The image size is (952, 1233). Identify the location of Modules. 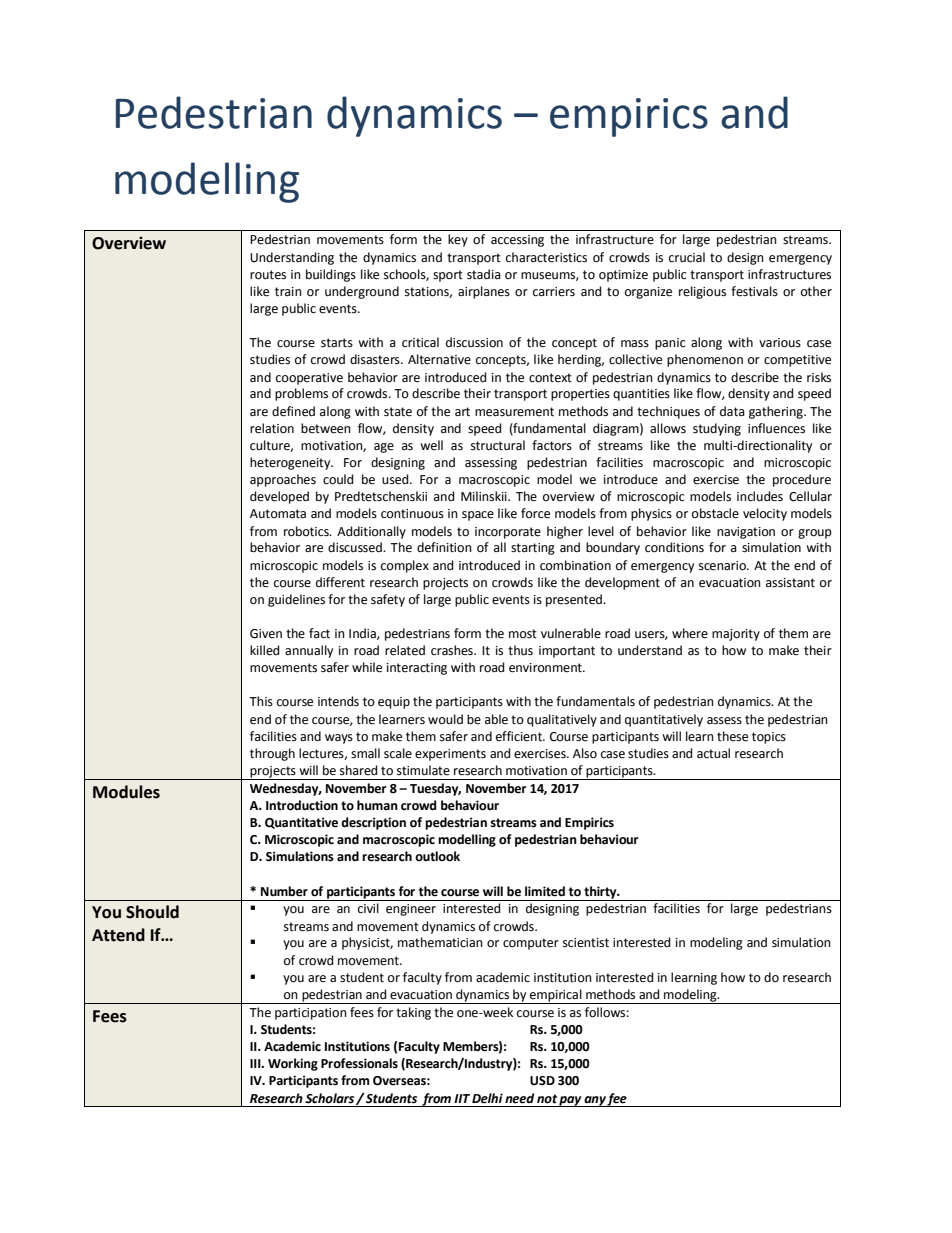
(126, 792).
